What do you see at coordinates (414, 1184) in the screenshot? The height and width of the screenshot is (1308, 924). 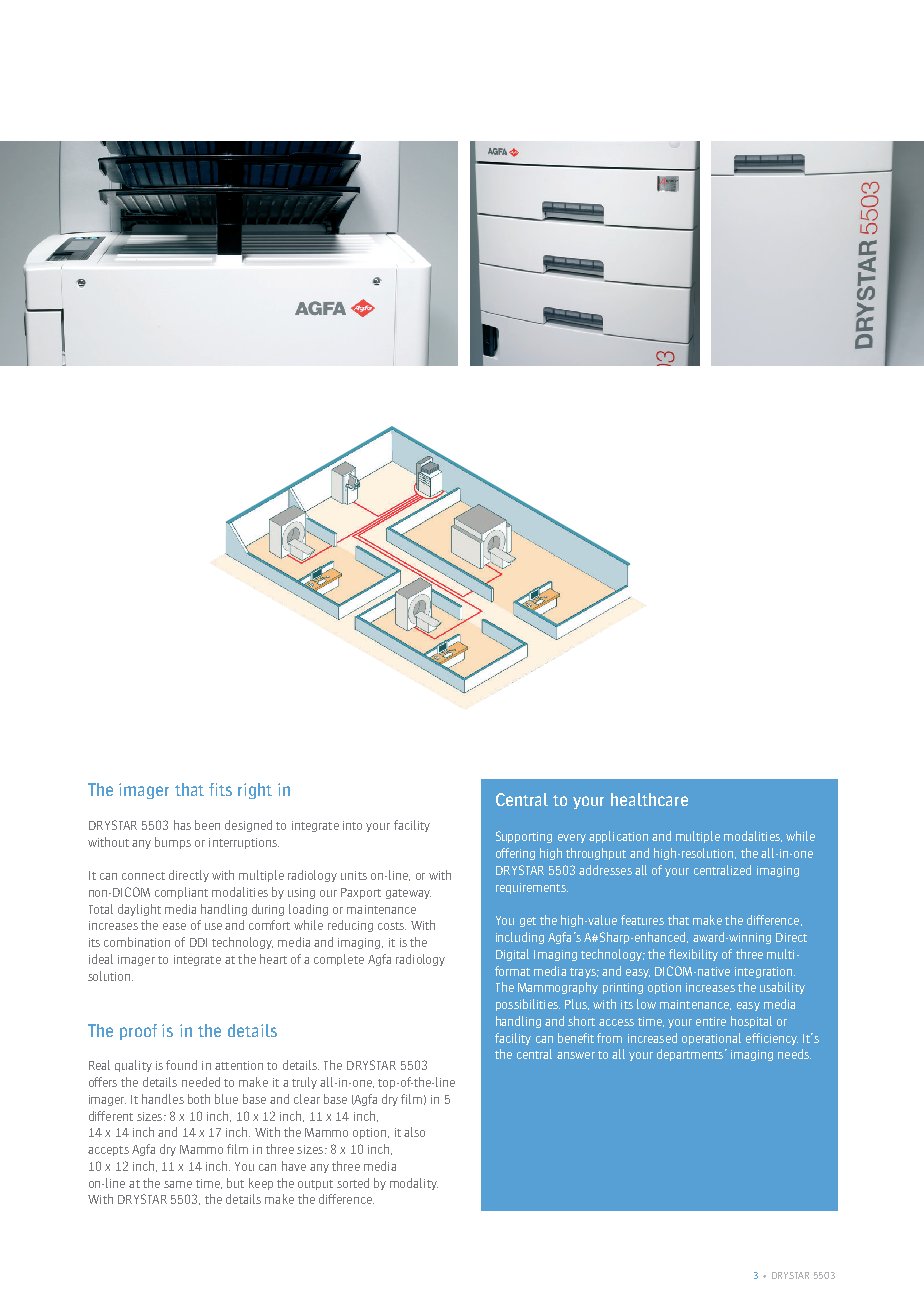 I see `modality` at bounding box center [414, 1184].
